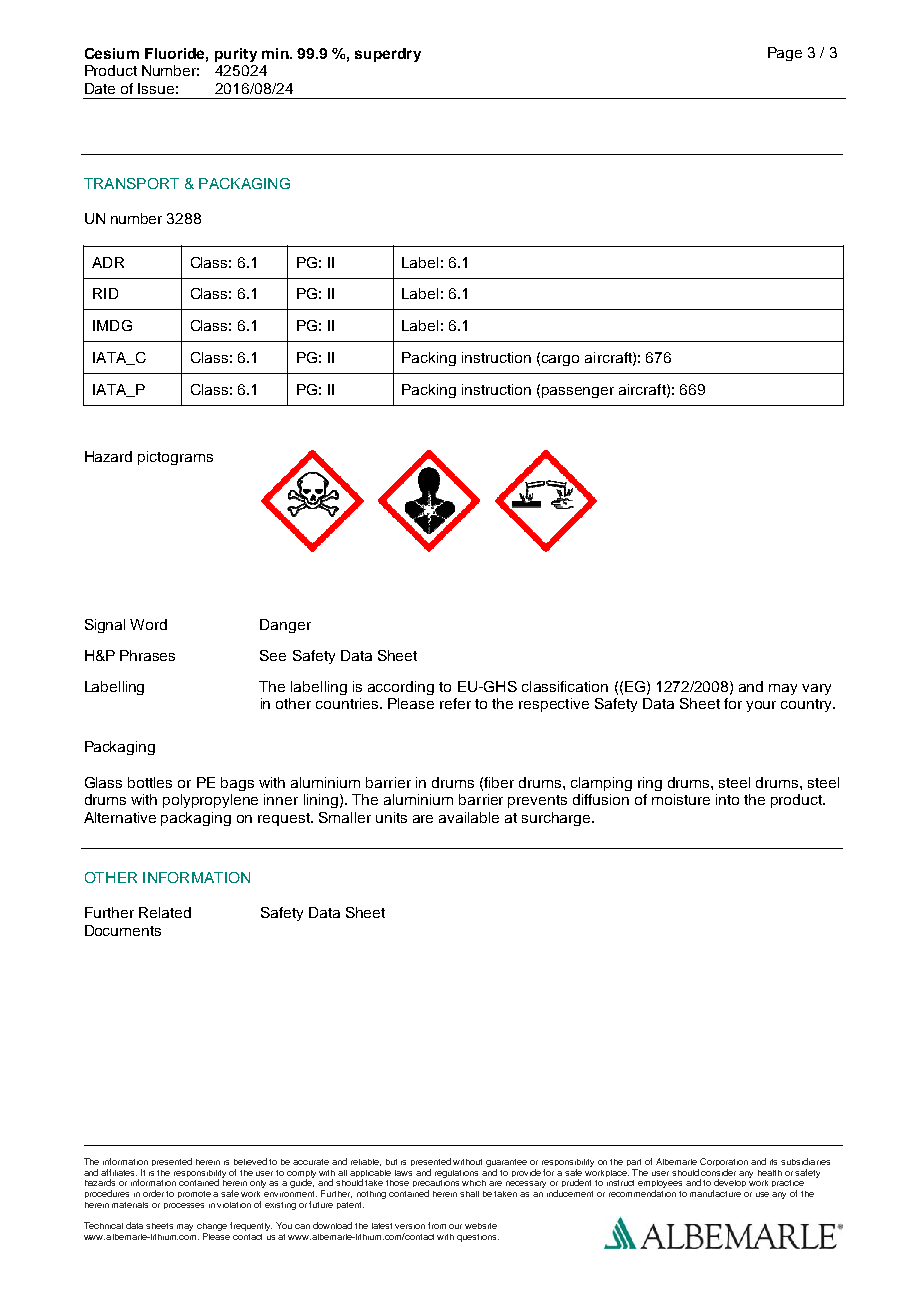 The image size is (924, 1308). I want to click on shall, so click(469, 1194).
